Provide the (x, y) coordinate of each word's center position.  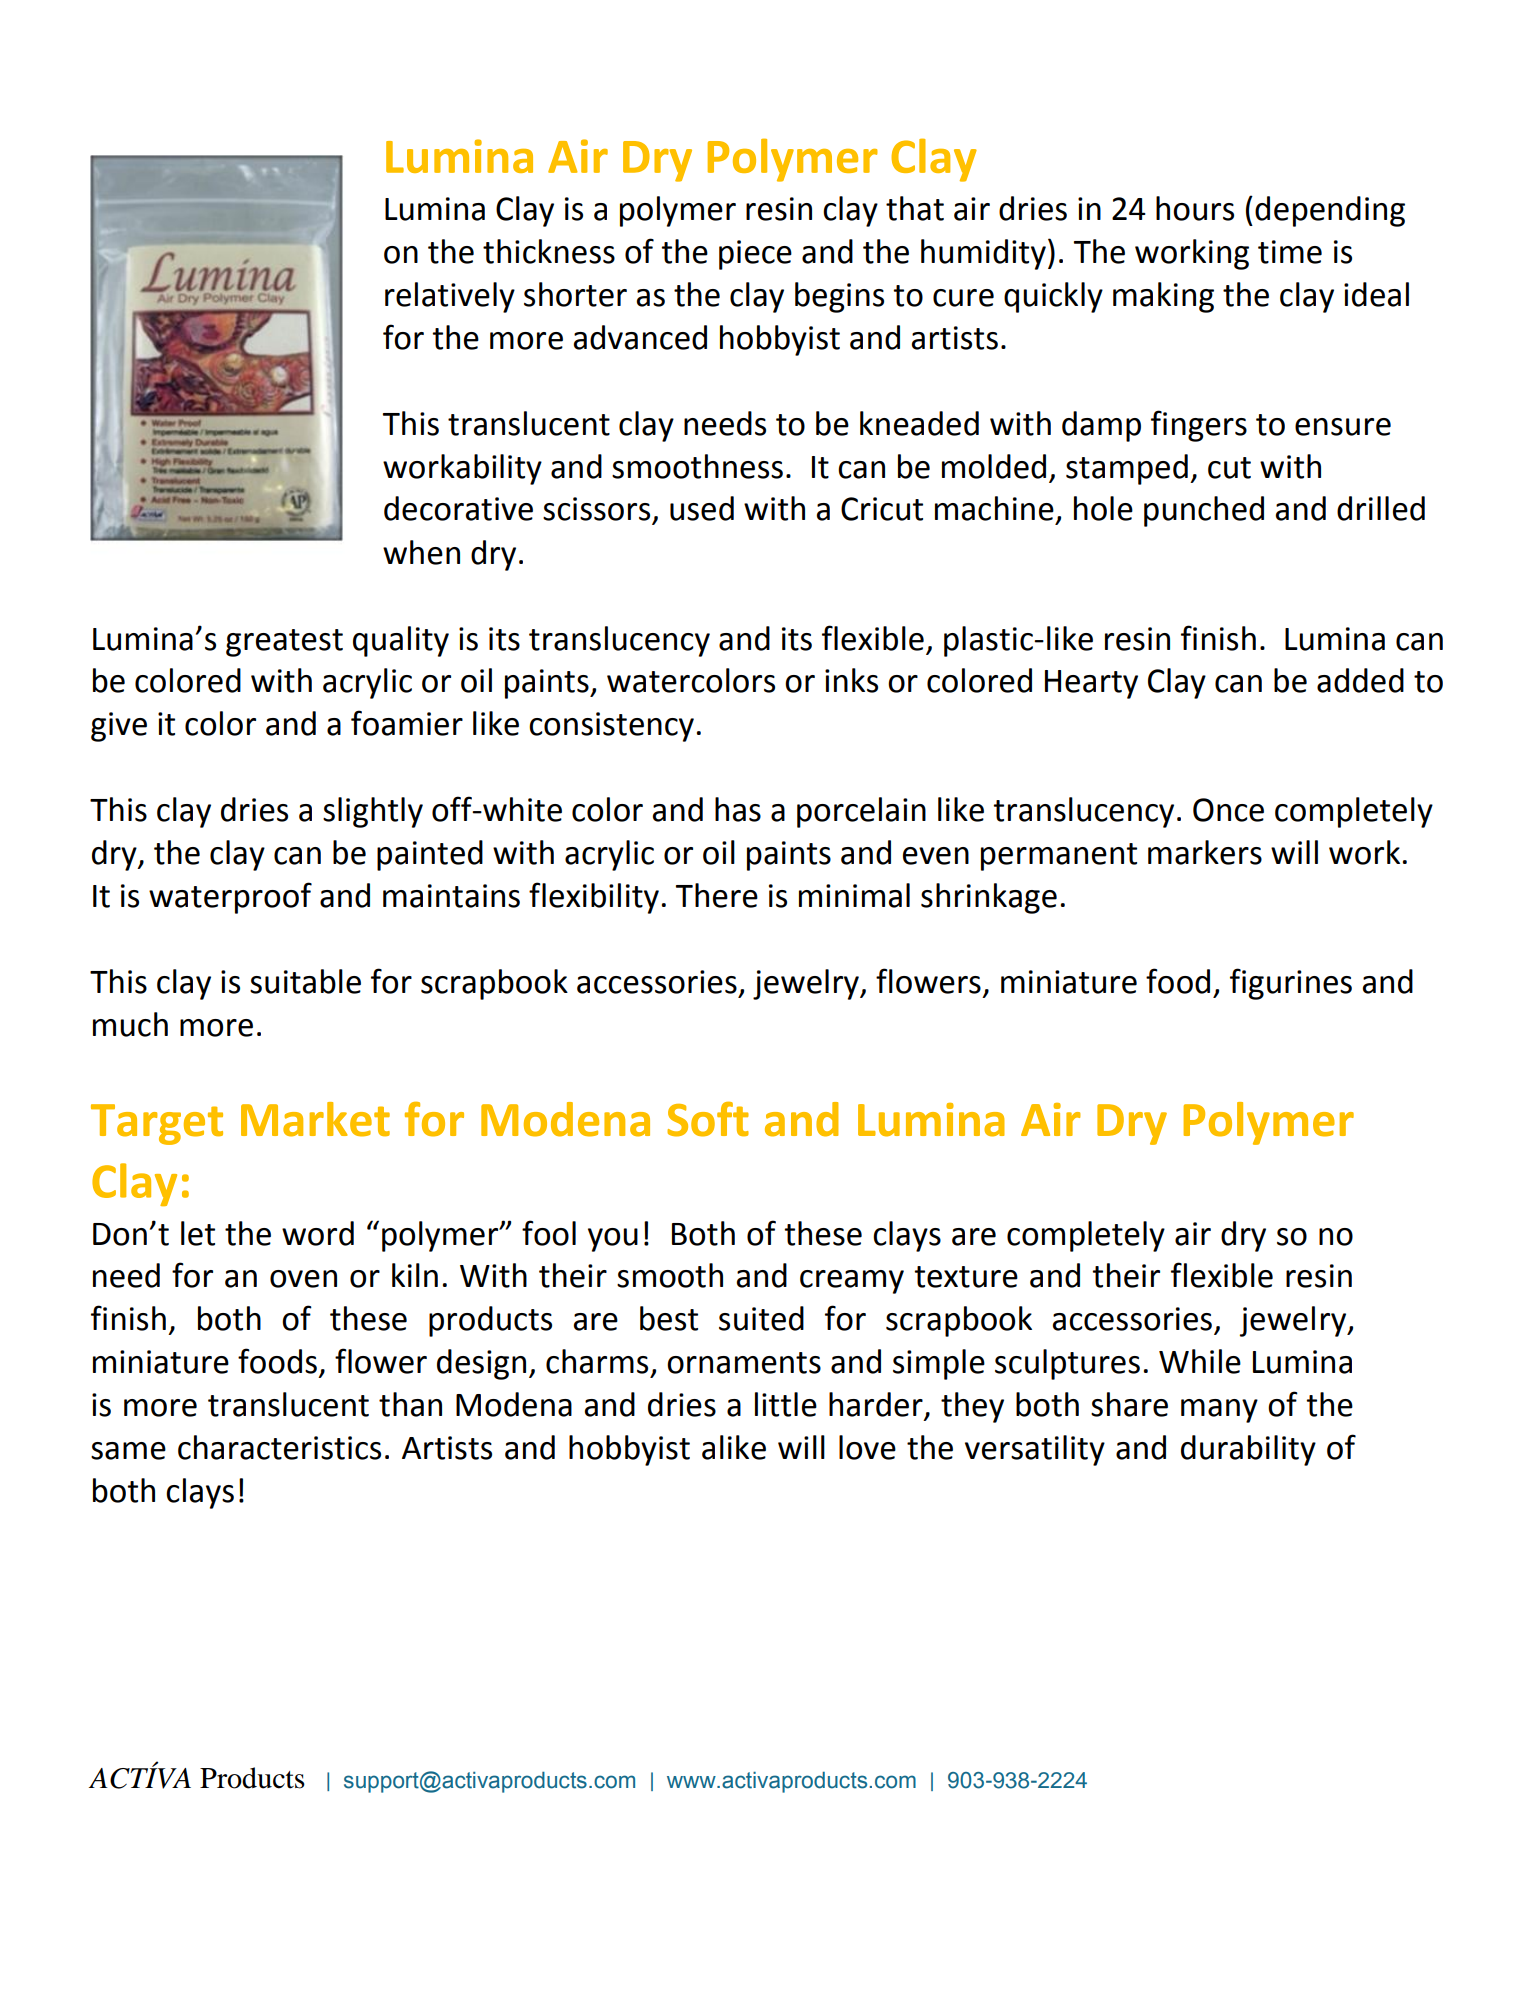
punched (1204, 511)
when (421, 552)
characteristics (279, 1447)
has (738, 809)
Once (1228, 810)
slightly (373, 812)
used (702, 508)
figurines (1291, 984)
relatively (450, 297)
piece (755, 255)
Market (315, 1119)
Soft (708, 1119)
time (1290, 252)
